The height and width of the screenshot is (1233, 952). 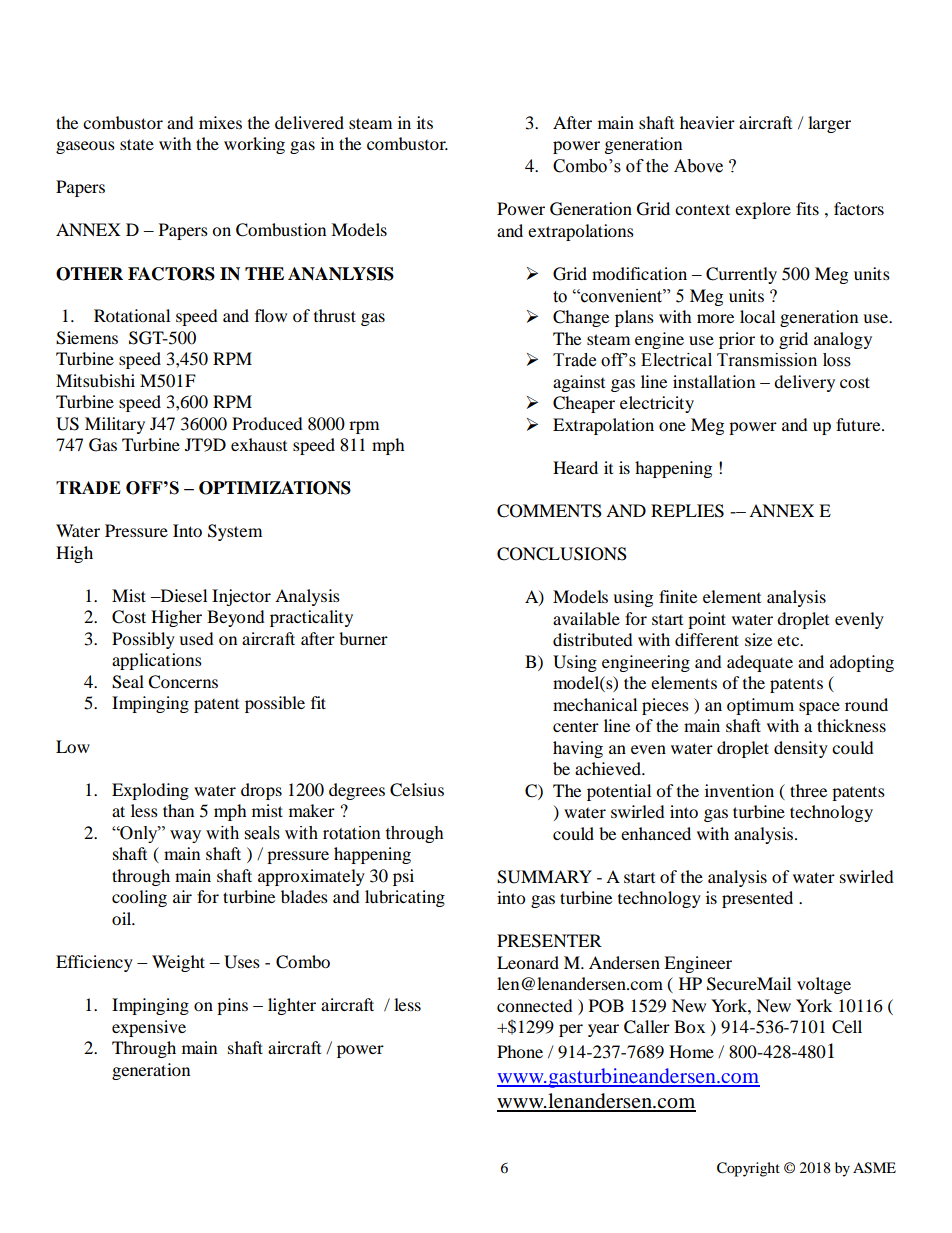 I want to click on distributed, so click(x=593, y=639).
